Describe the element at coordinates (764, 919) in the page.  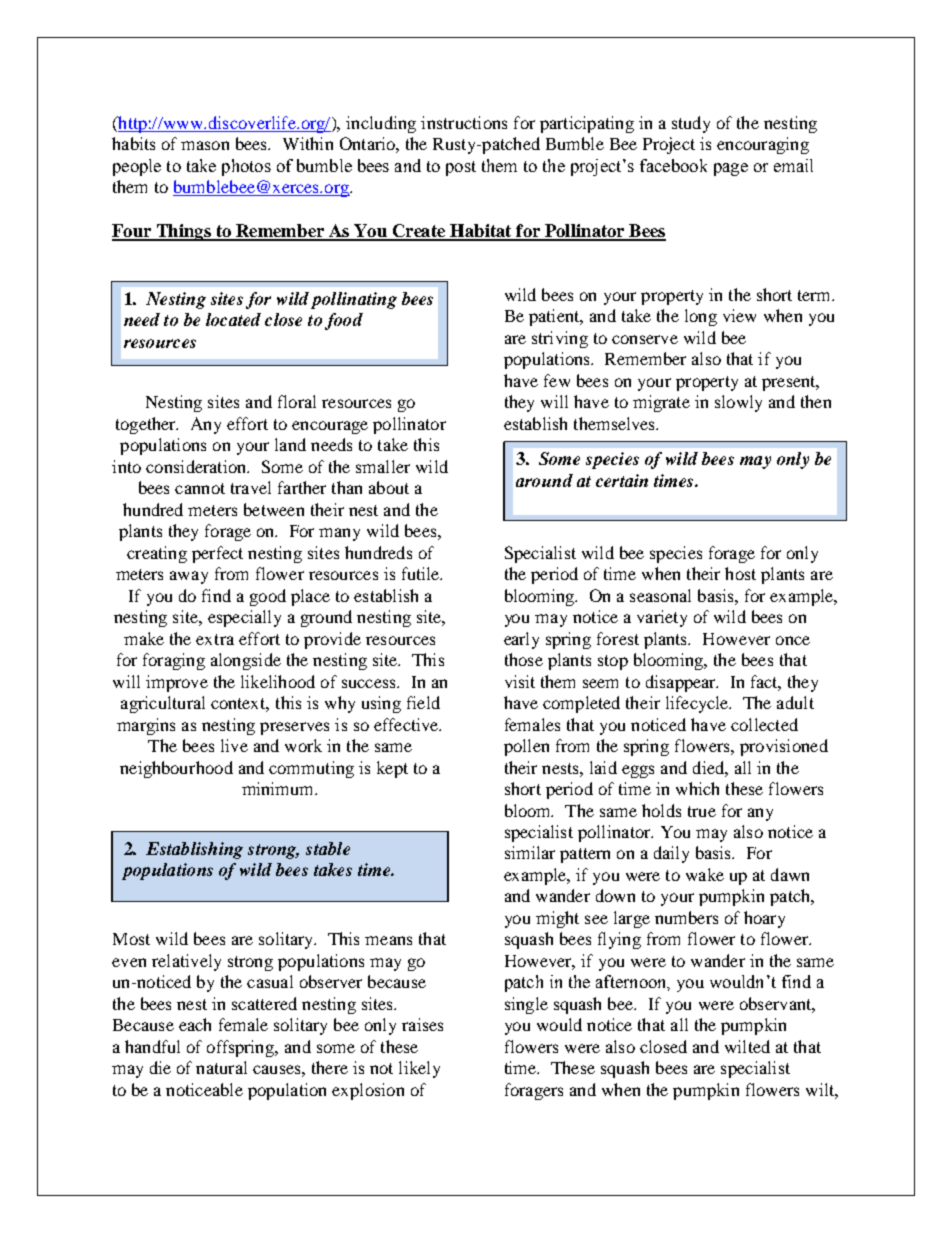
I see `hoary` at that location.
